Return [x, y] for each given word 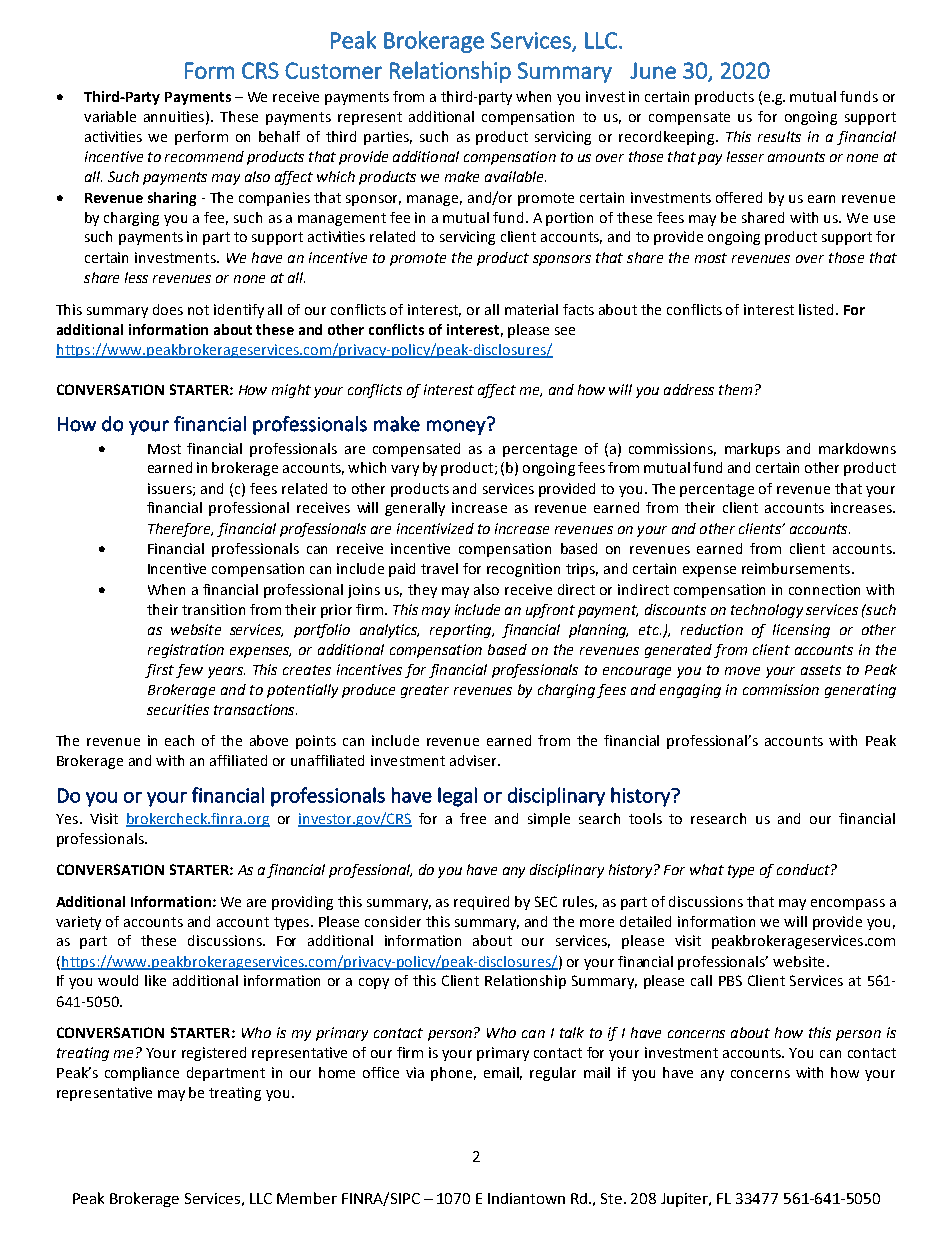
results [779, 136]
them [735, 389]
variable [110, 116]
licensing [801, 631]
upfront [550, 611]
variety [78, 923]
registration [186, 651]
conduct [804, 869]
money [457, 426]
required [481, 903]
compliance [142, 1074]
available [515, 176]
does [168, 309]
